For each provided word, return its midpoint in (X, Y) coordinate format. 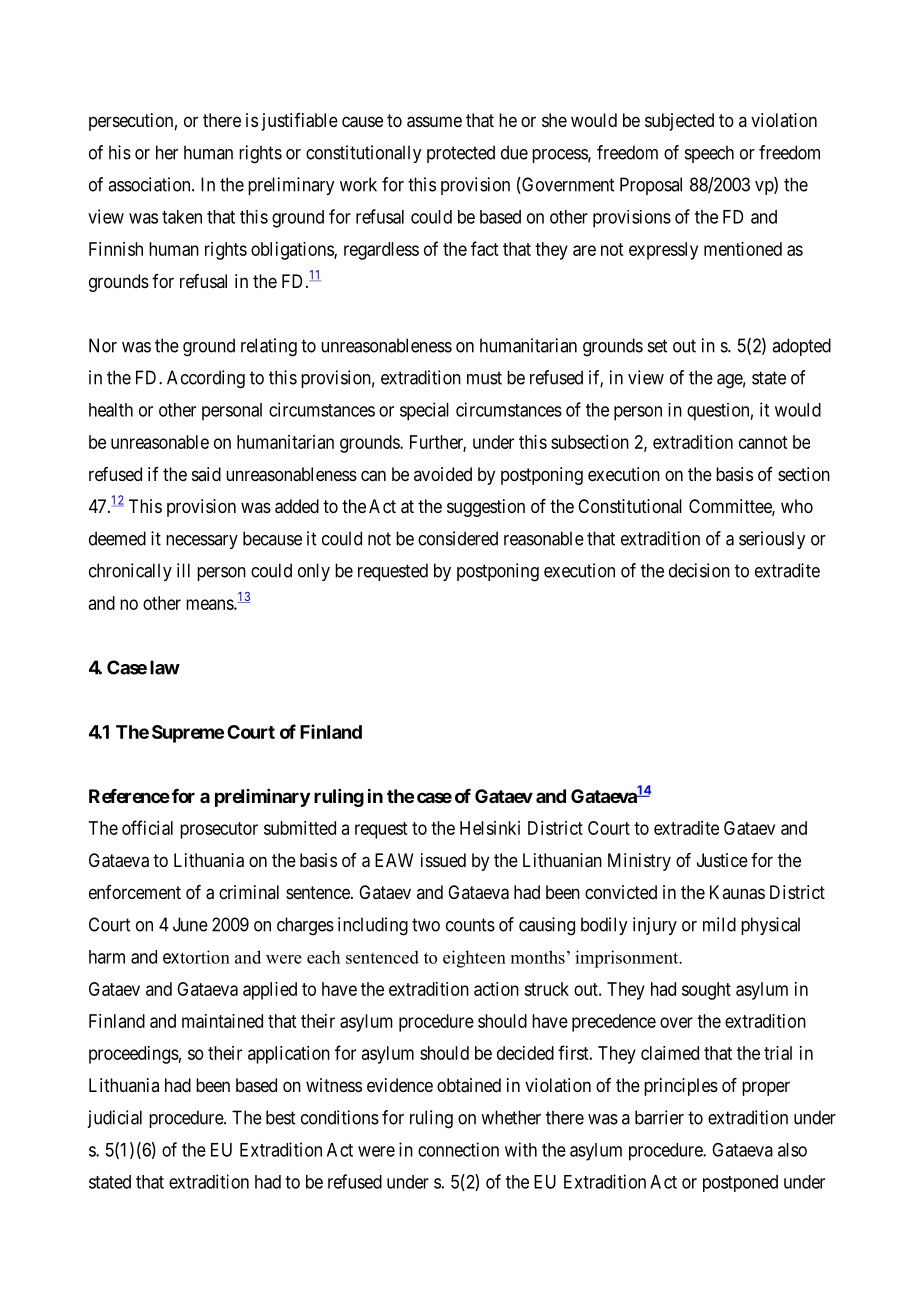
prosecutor (219, 830)
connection (458, 1149)
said (206, 474)
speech (709, 154)
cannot (763, 442)
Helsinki (490, 828)
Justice (722, 860)
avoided (443, 474)
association (150, 184)
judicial (114, 1119)
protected (461, 154)
